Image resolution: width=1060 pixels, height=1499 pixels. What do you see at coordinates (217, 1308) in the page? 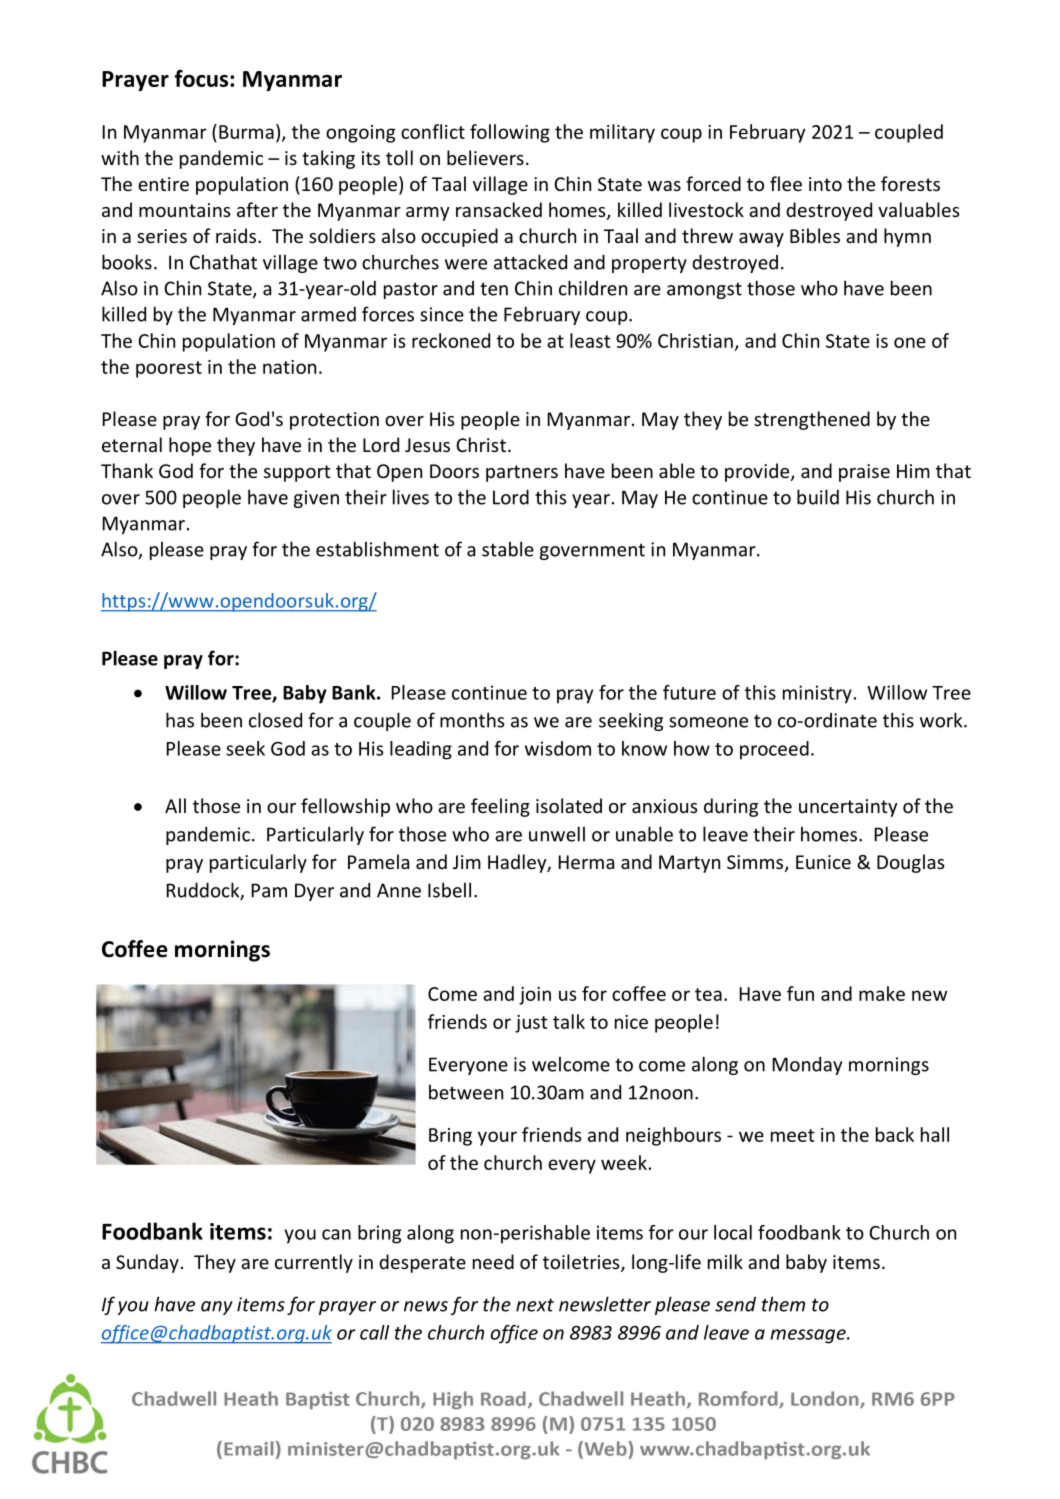
I see `any` at bounding box center [217, 1308].
